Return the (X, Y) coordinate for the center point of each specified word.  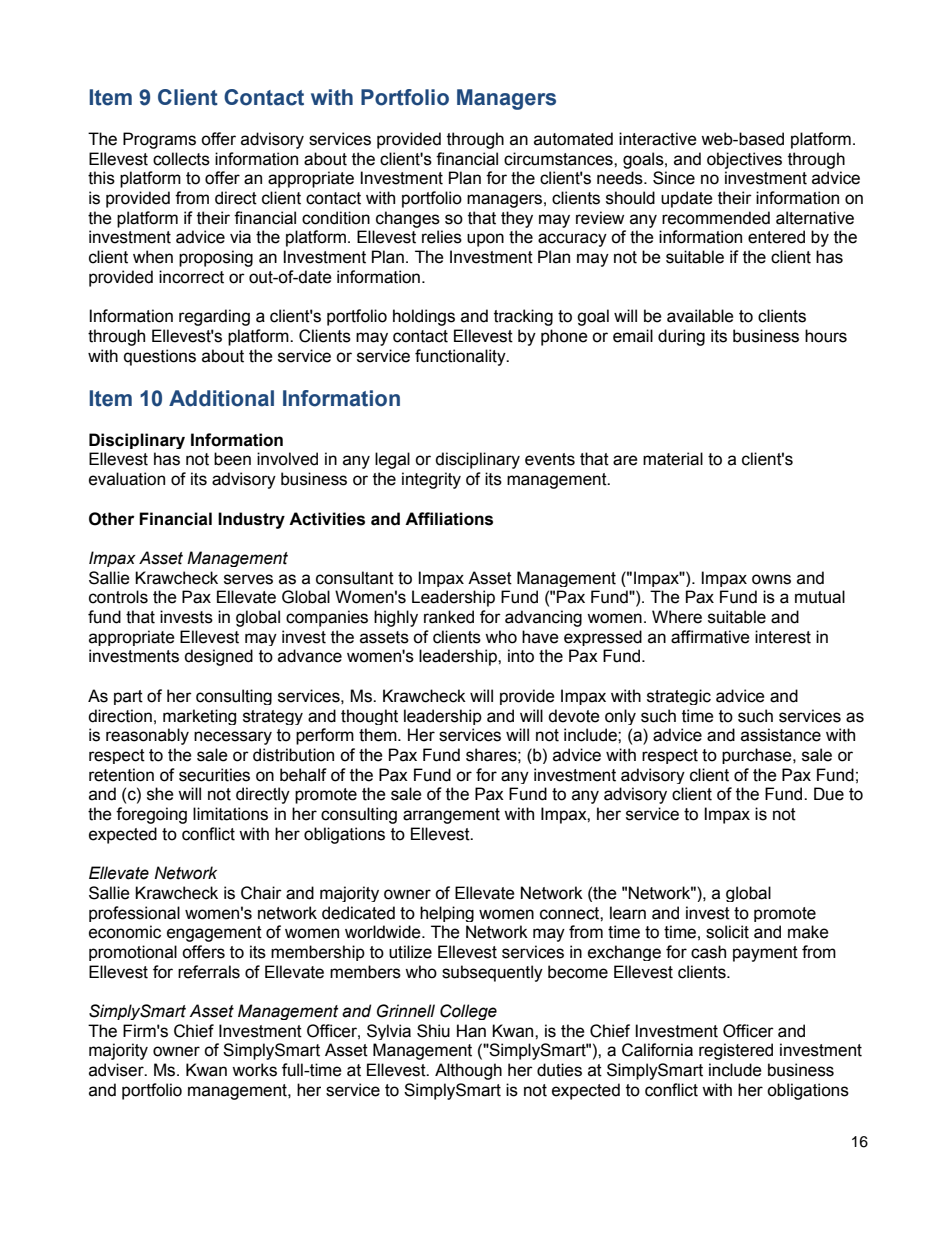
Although (468, 1071)
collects (181, 159)
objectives (744, 160)
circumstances (559, 159)
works (254, 1070)
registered (736, 1051)
